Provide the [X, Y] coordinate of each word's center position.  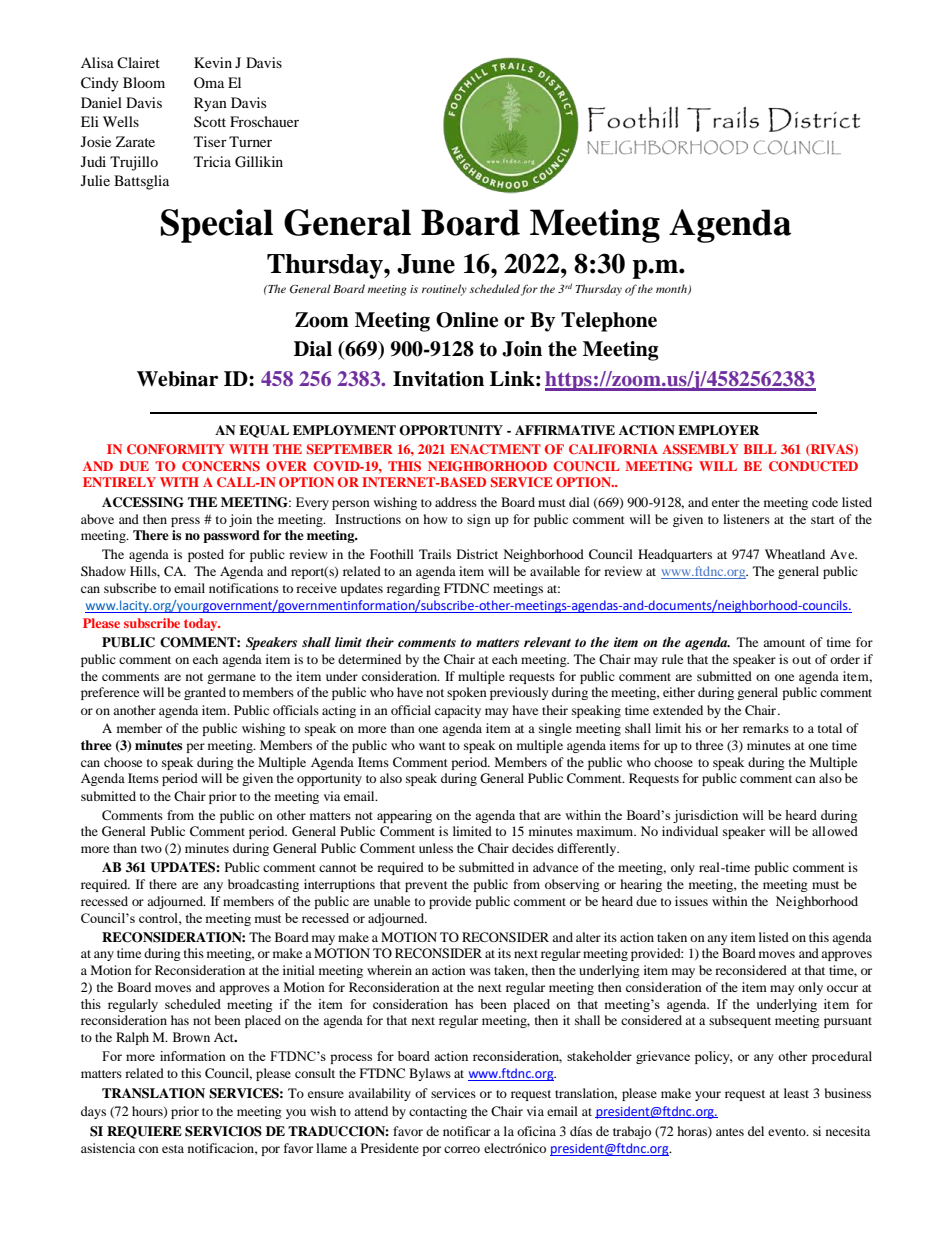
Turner [250, 141]
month [672, 289]
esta [173, 1149]
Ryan [210, 104]
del [756, 1131]
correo [462, 1149]
